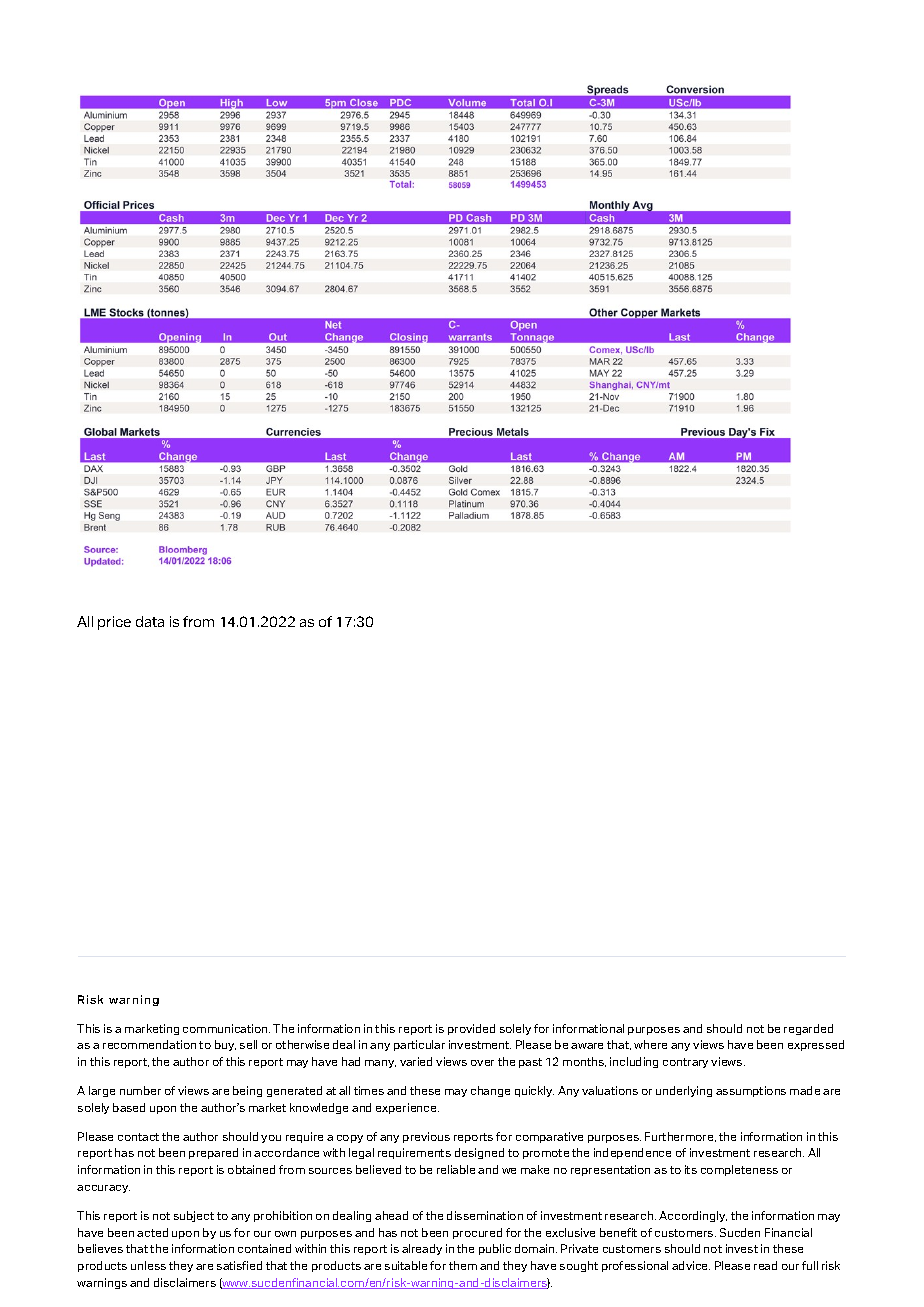 Image resolution: width=924 pixels, height=1307 pixels. What do you see at coordinates (808, 1029) in the screenshot?
I see `regarded` at bounding box center [808, 1029].
